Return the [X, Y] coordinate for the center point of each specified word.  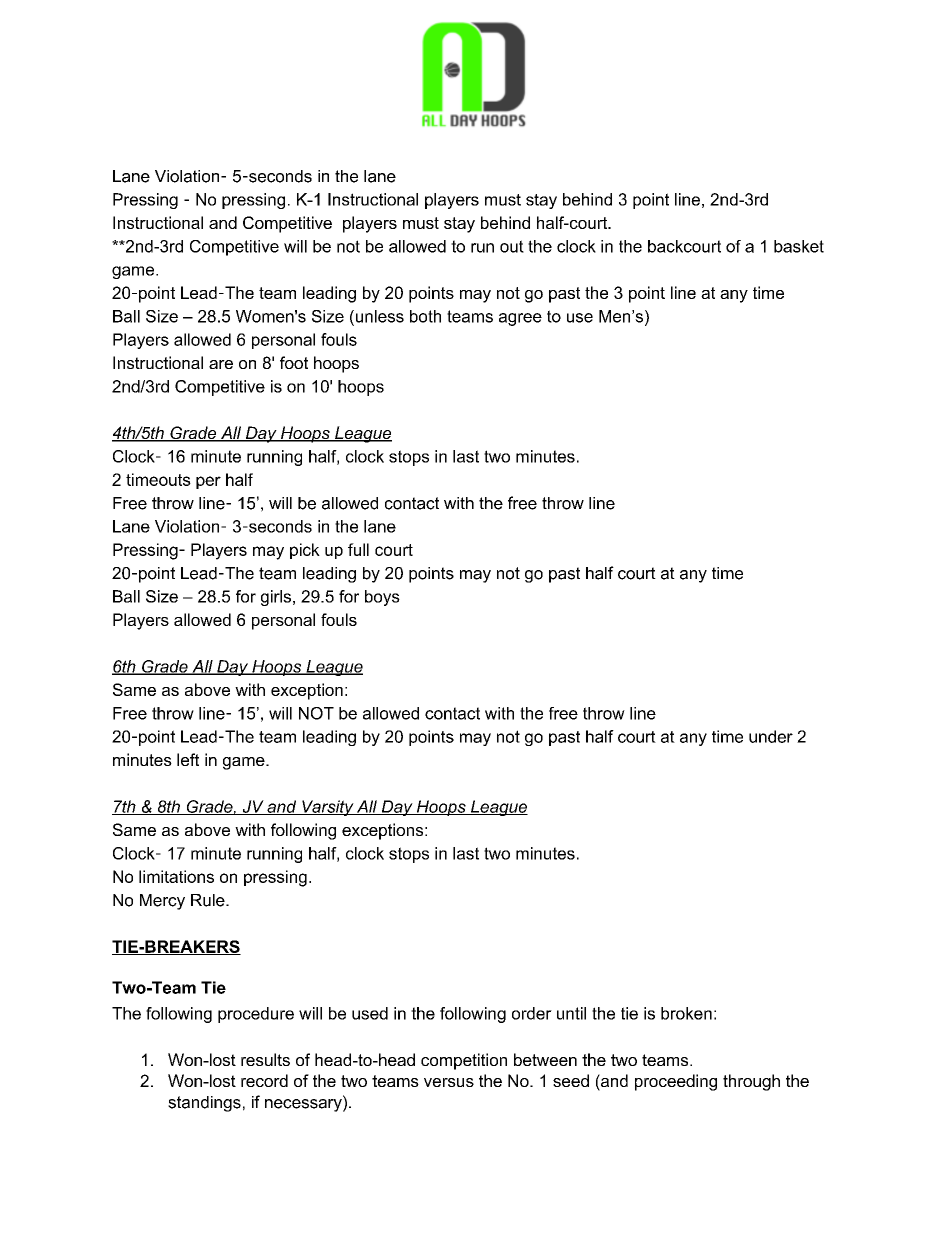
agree [520, 319]
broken [686, 1013]
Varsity [328, 808]
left [188, 759]
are [221, 364]
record [264, 1080]
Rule [209, 900]
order [532, 1013]
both [425, 316]
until [571, 1013]
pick [305, 551]
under [771, 736]
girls [276, 598]
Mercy [162, 902]
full [358, 549]
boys [382, 598]
